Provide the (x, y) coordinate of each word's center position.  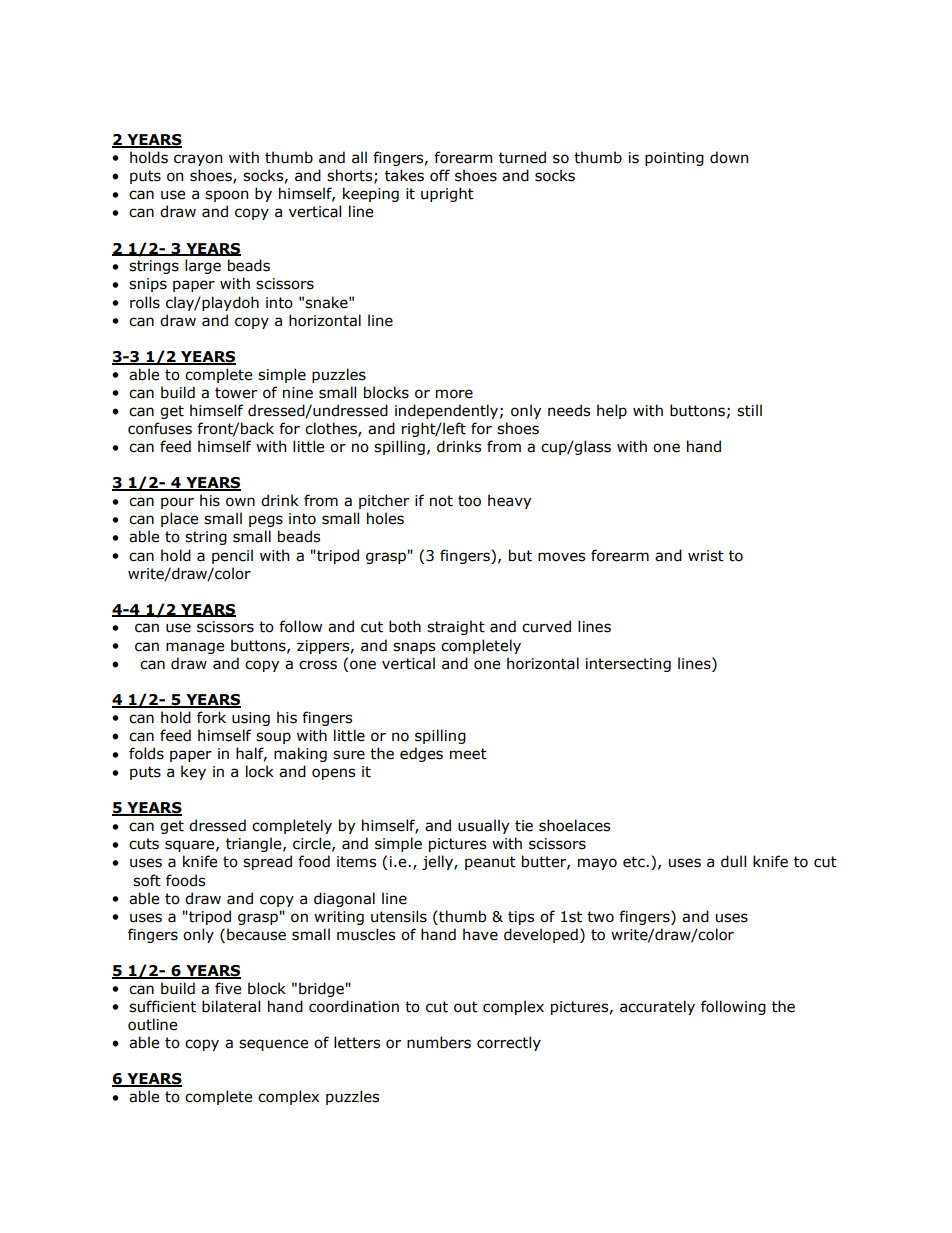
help (612, 411)
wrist (706, 556)
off (440, 175)
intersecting (628, 665)
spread (267, 862)
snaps (414, 648)
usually (483, 826)
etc (635, 862)
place (179, 519)
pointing (674, 159)
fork (211, 717)
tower (236, 393)
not (441, 501)
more (454, 394)
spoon (226, 196)
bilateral (231, 1006)
